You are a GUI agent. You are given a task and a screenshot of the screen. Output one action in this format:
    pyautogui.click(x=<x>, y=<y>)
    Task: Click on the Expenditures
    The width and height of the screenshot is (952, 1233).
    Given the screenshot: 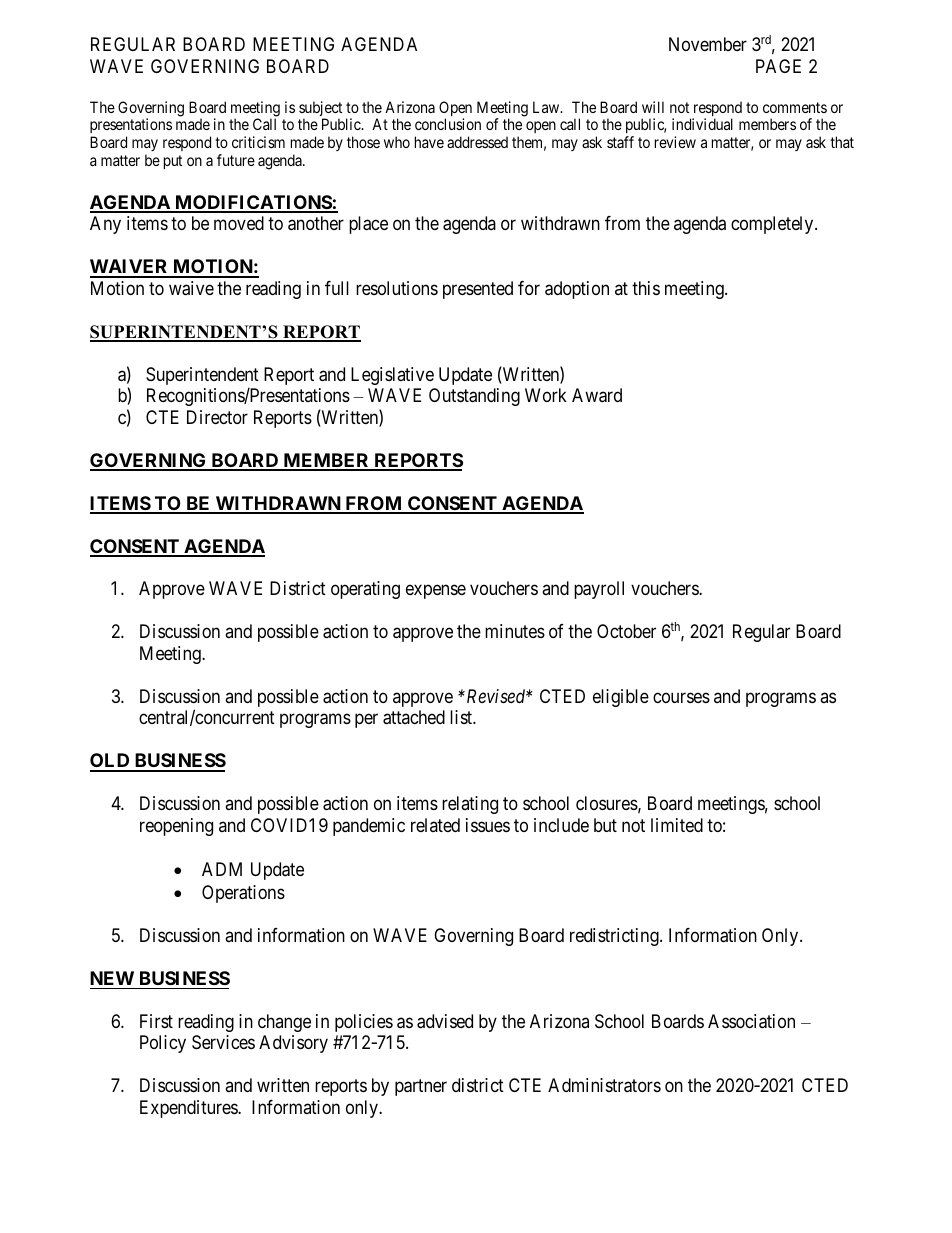 What is the action you would take?
    pyautogui.click(x=189, y=1109)
